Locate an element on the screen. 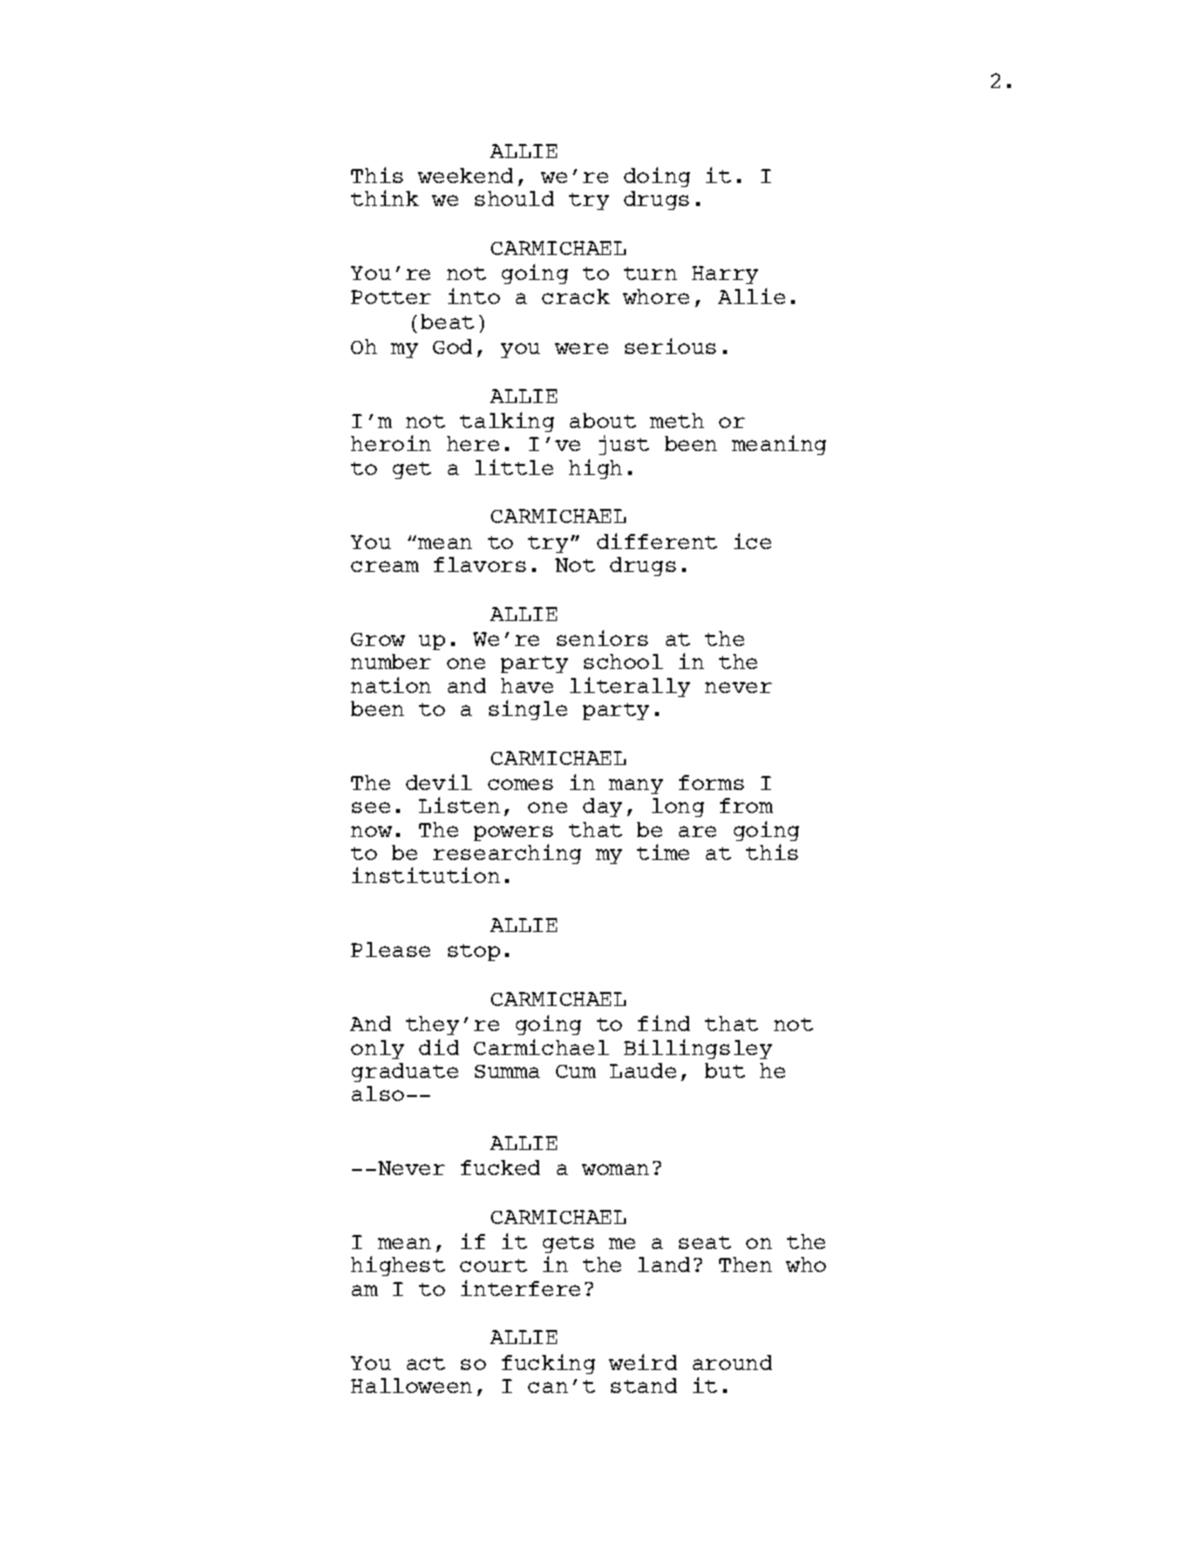 The width and height of the screenshot is (1191, 1541). Cum is located at coordinates (576, 1071).
